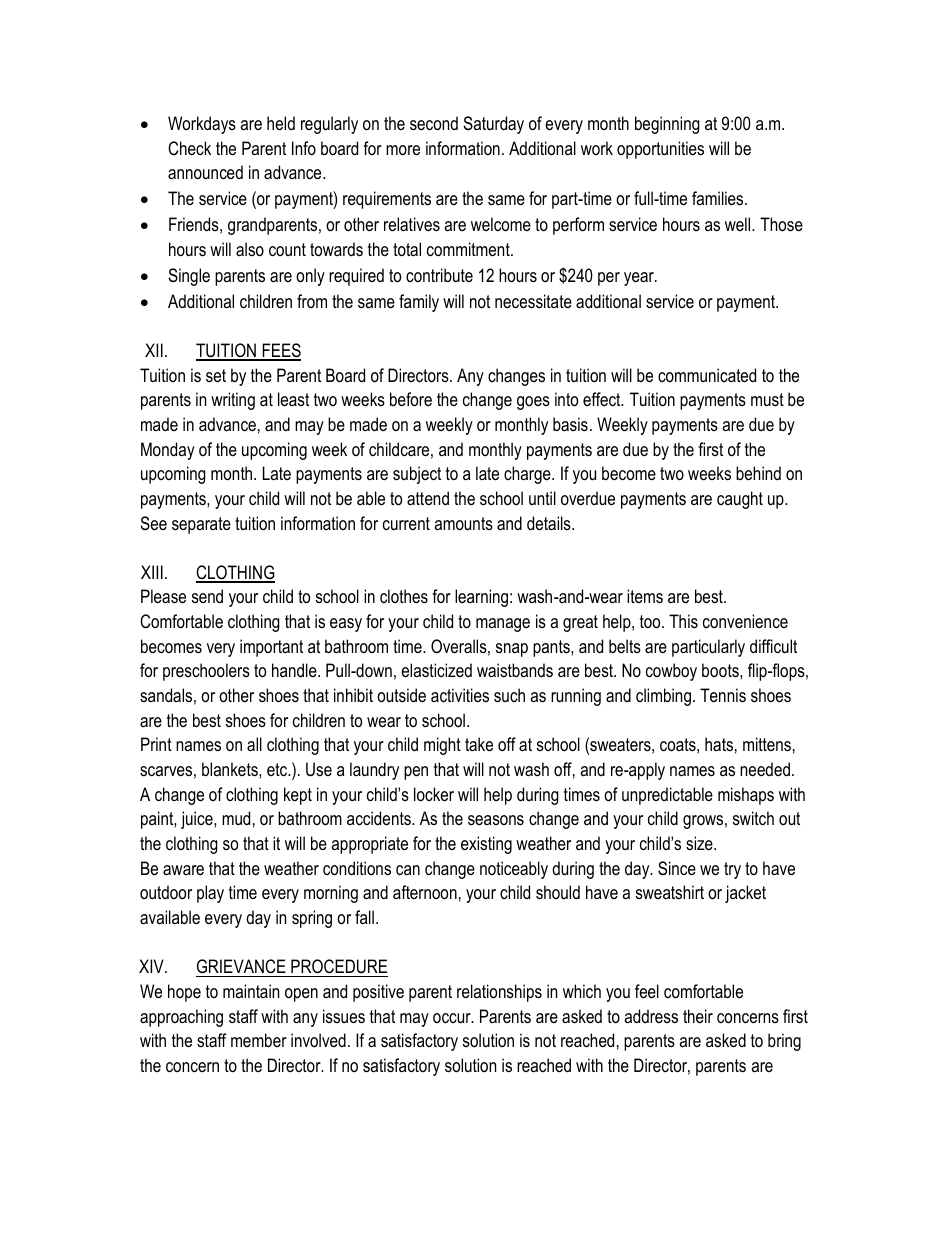 This image has height=1233, width=952. What do you see at coordinates (758, 473) in the image?
I see `behind` at bounding box center [758, 473].
